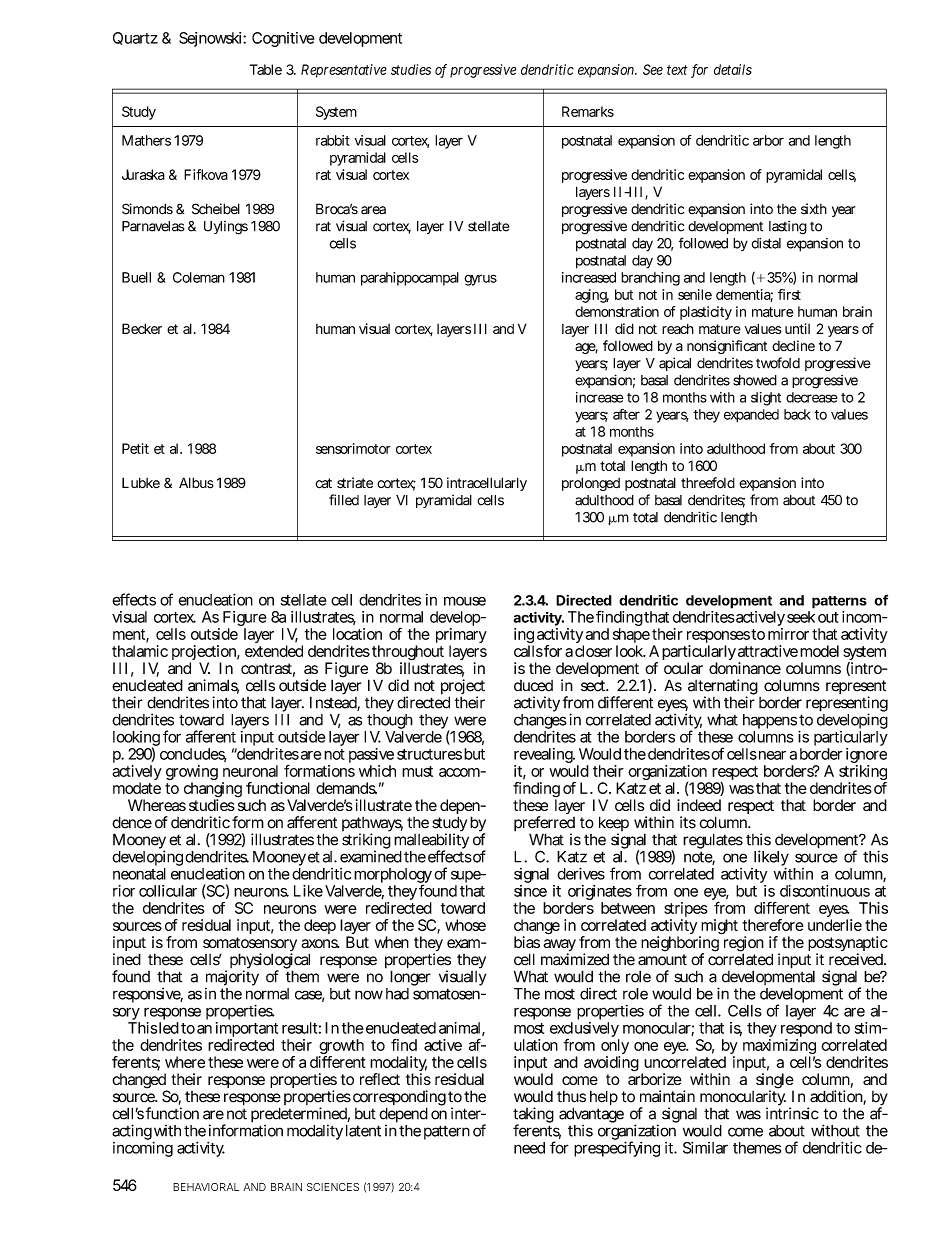 The height and width of the image is (1233, 952). What do you see at coordinates (792, 1113) in the image?
I see `intrinsic` at bounding box center [792, 1113].
